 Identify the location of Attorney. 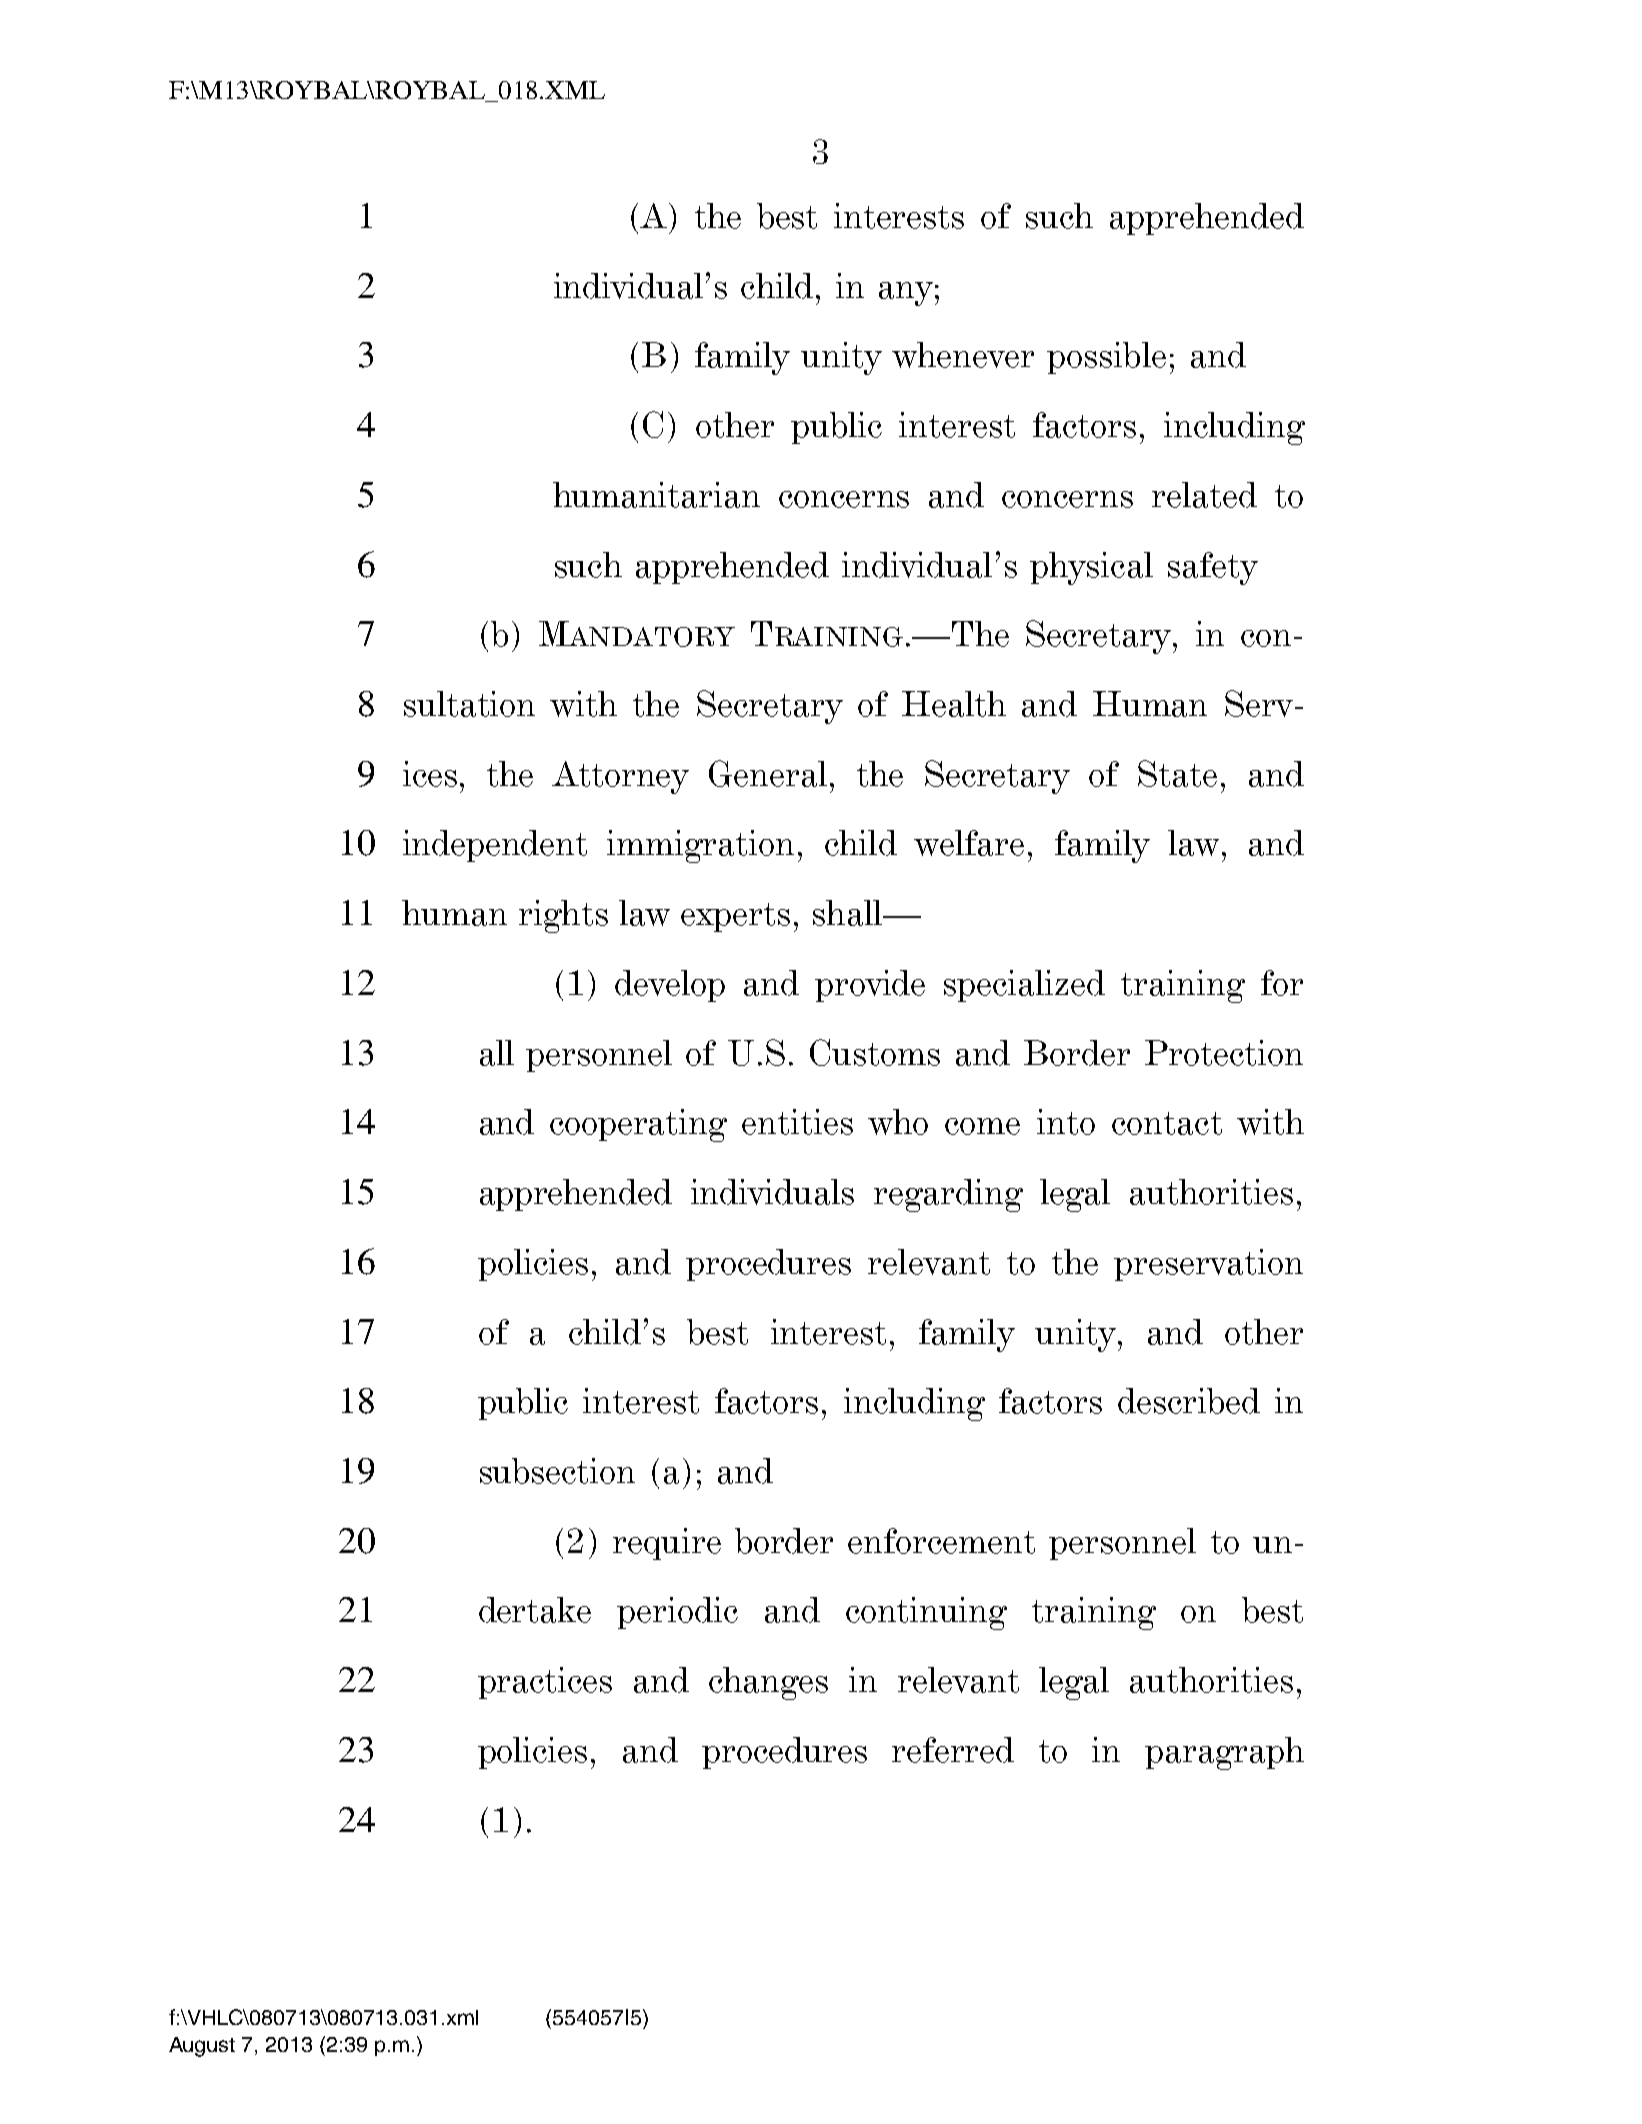
(620, 777).
